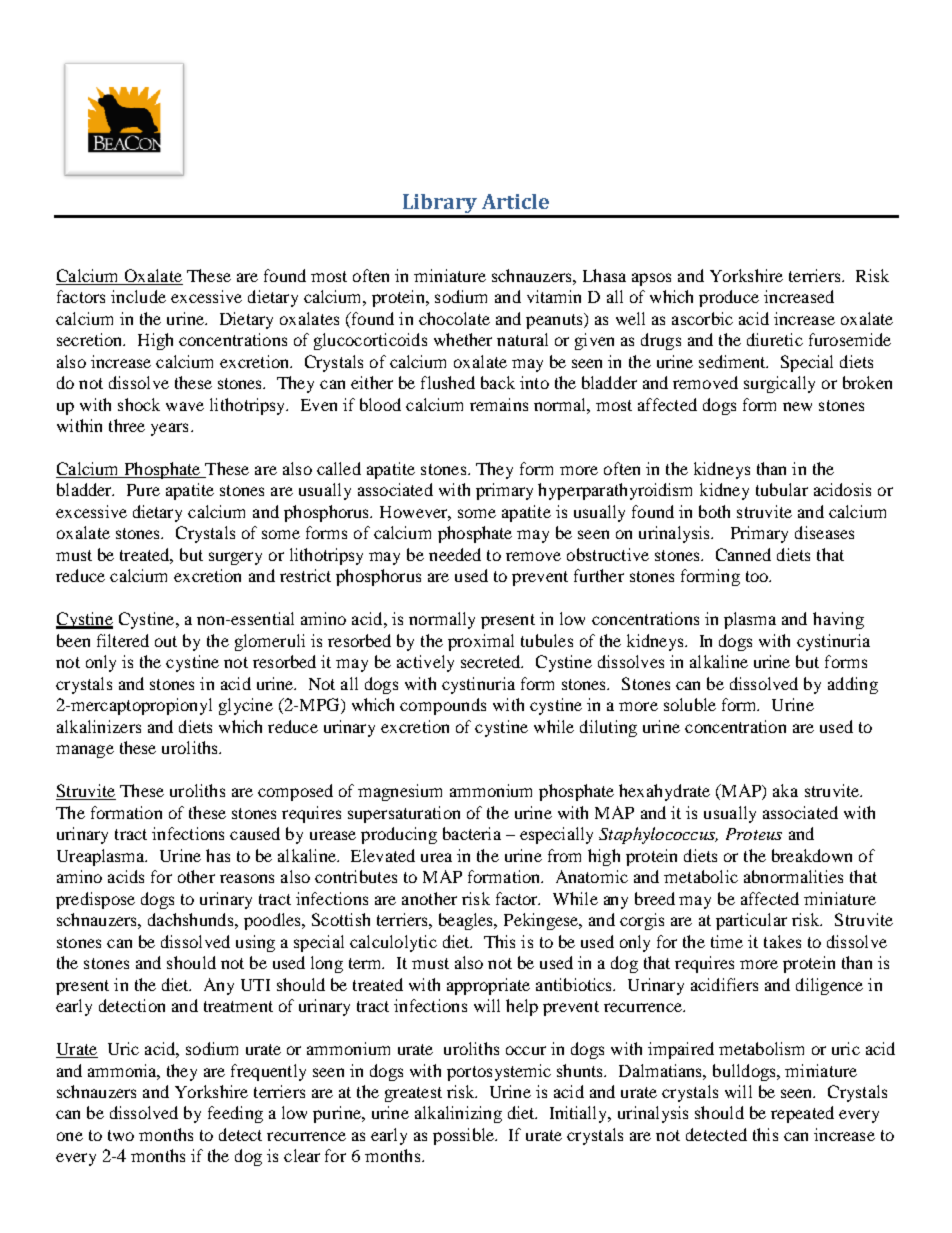 Image resolution: width=952 pixels, height=1233 pixels. What do you see at coordinates (751, 921) in the screenshot?
I see `particular` at bounding box center [751, 921].
